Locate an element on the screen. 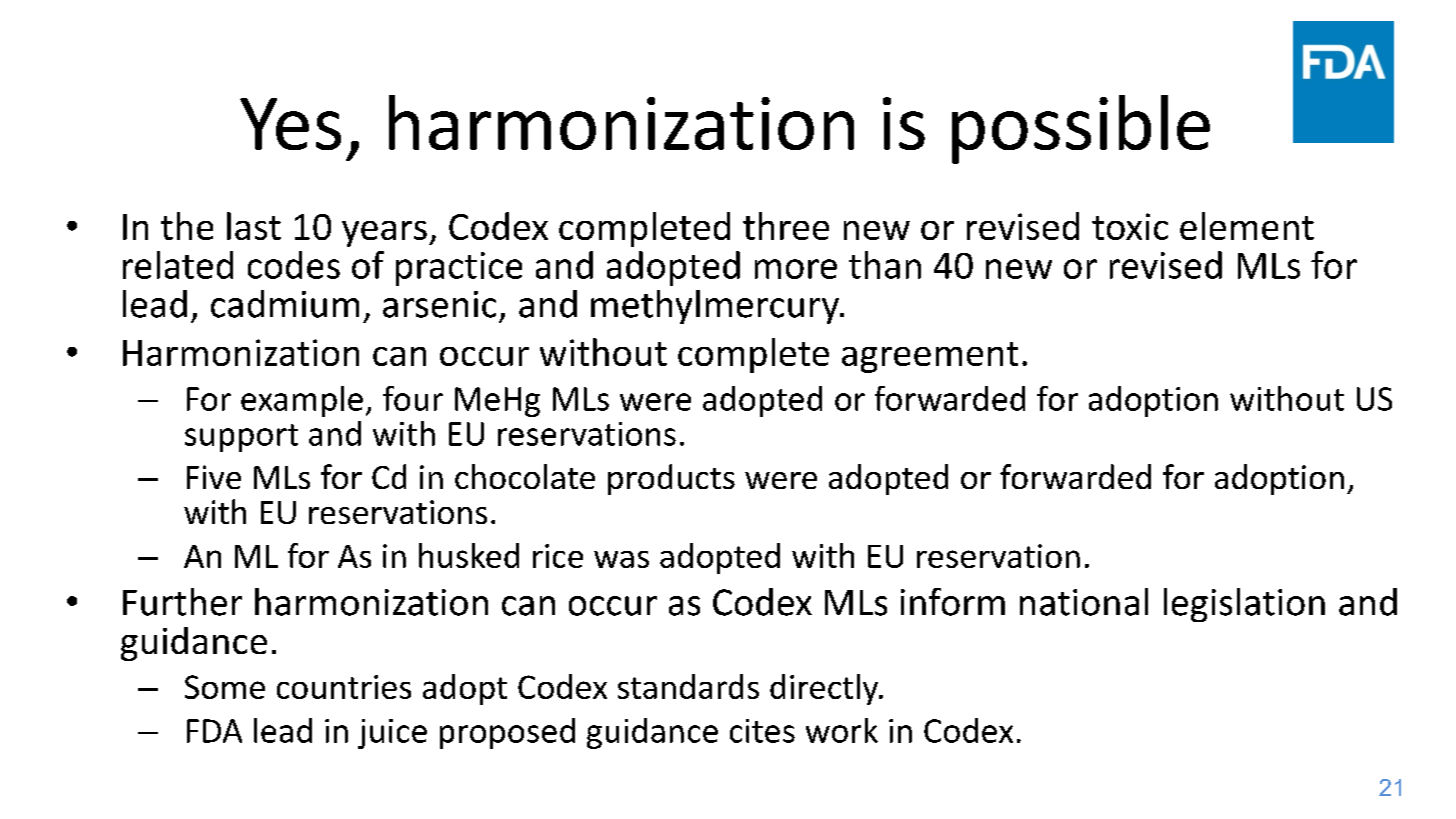 This screenshot has height=819, width=1456. national is located at coordinates (1084, 602).
